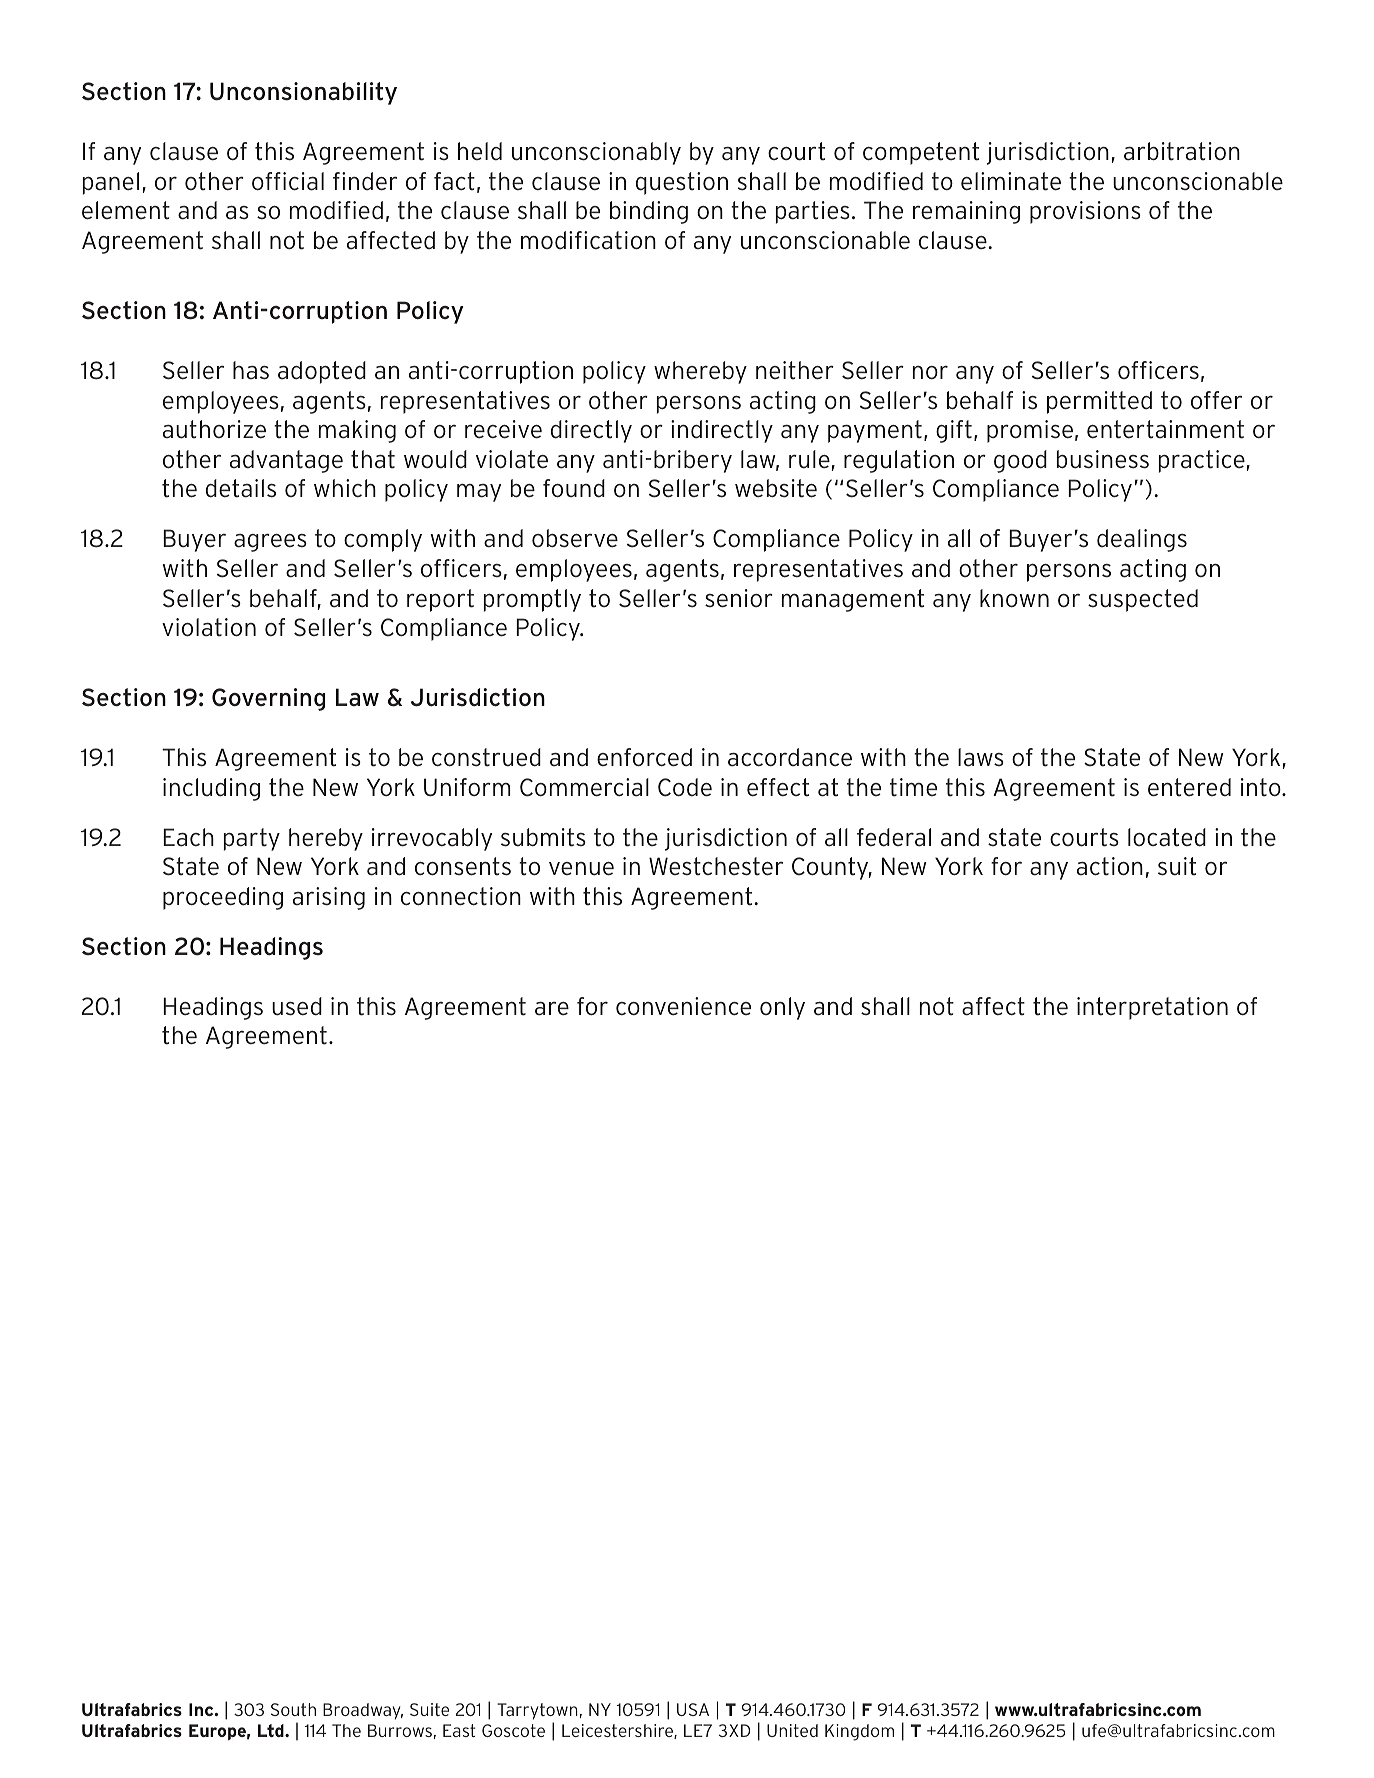 This screenshot has height=1778, width=1374. Describe the element at coordinates (1142, 540) in the screenshot. I see `dealings` at that location.
